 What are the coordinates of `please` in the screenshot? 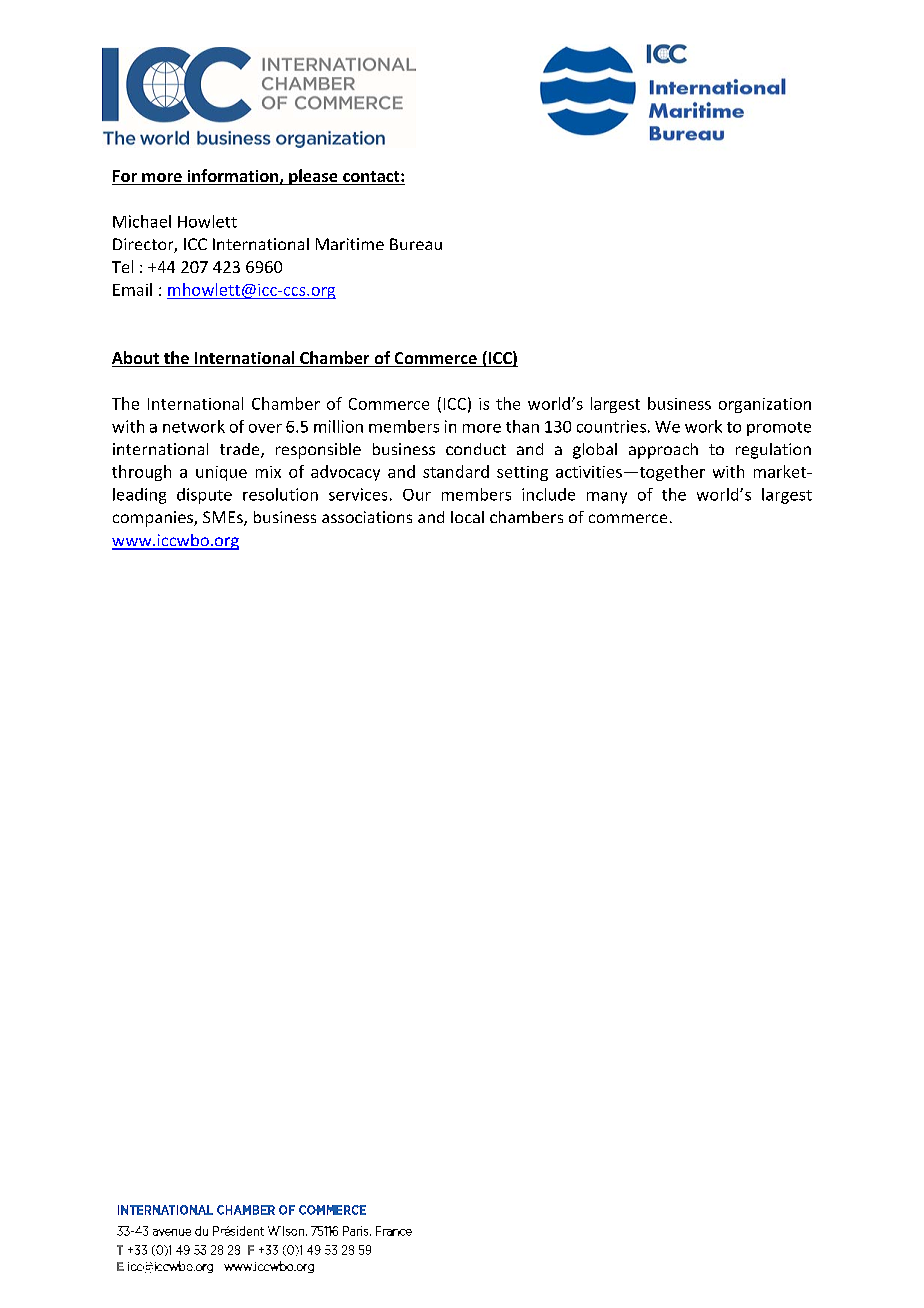 It's located at (313, 177).
